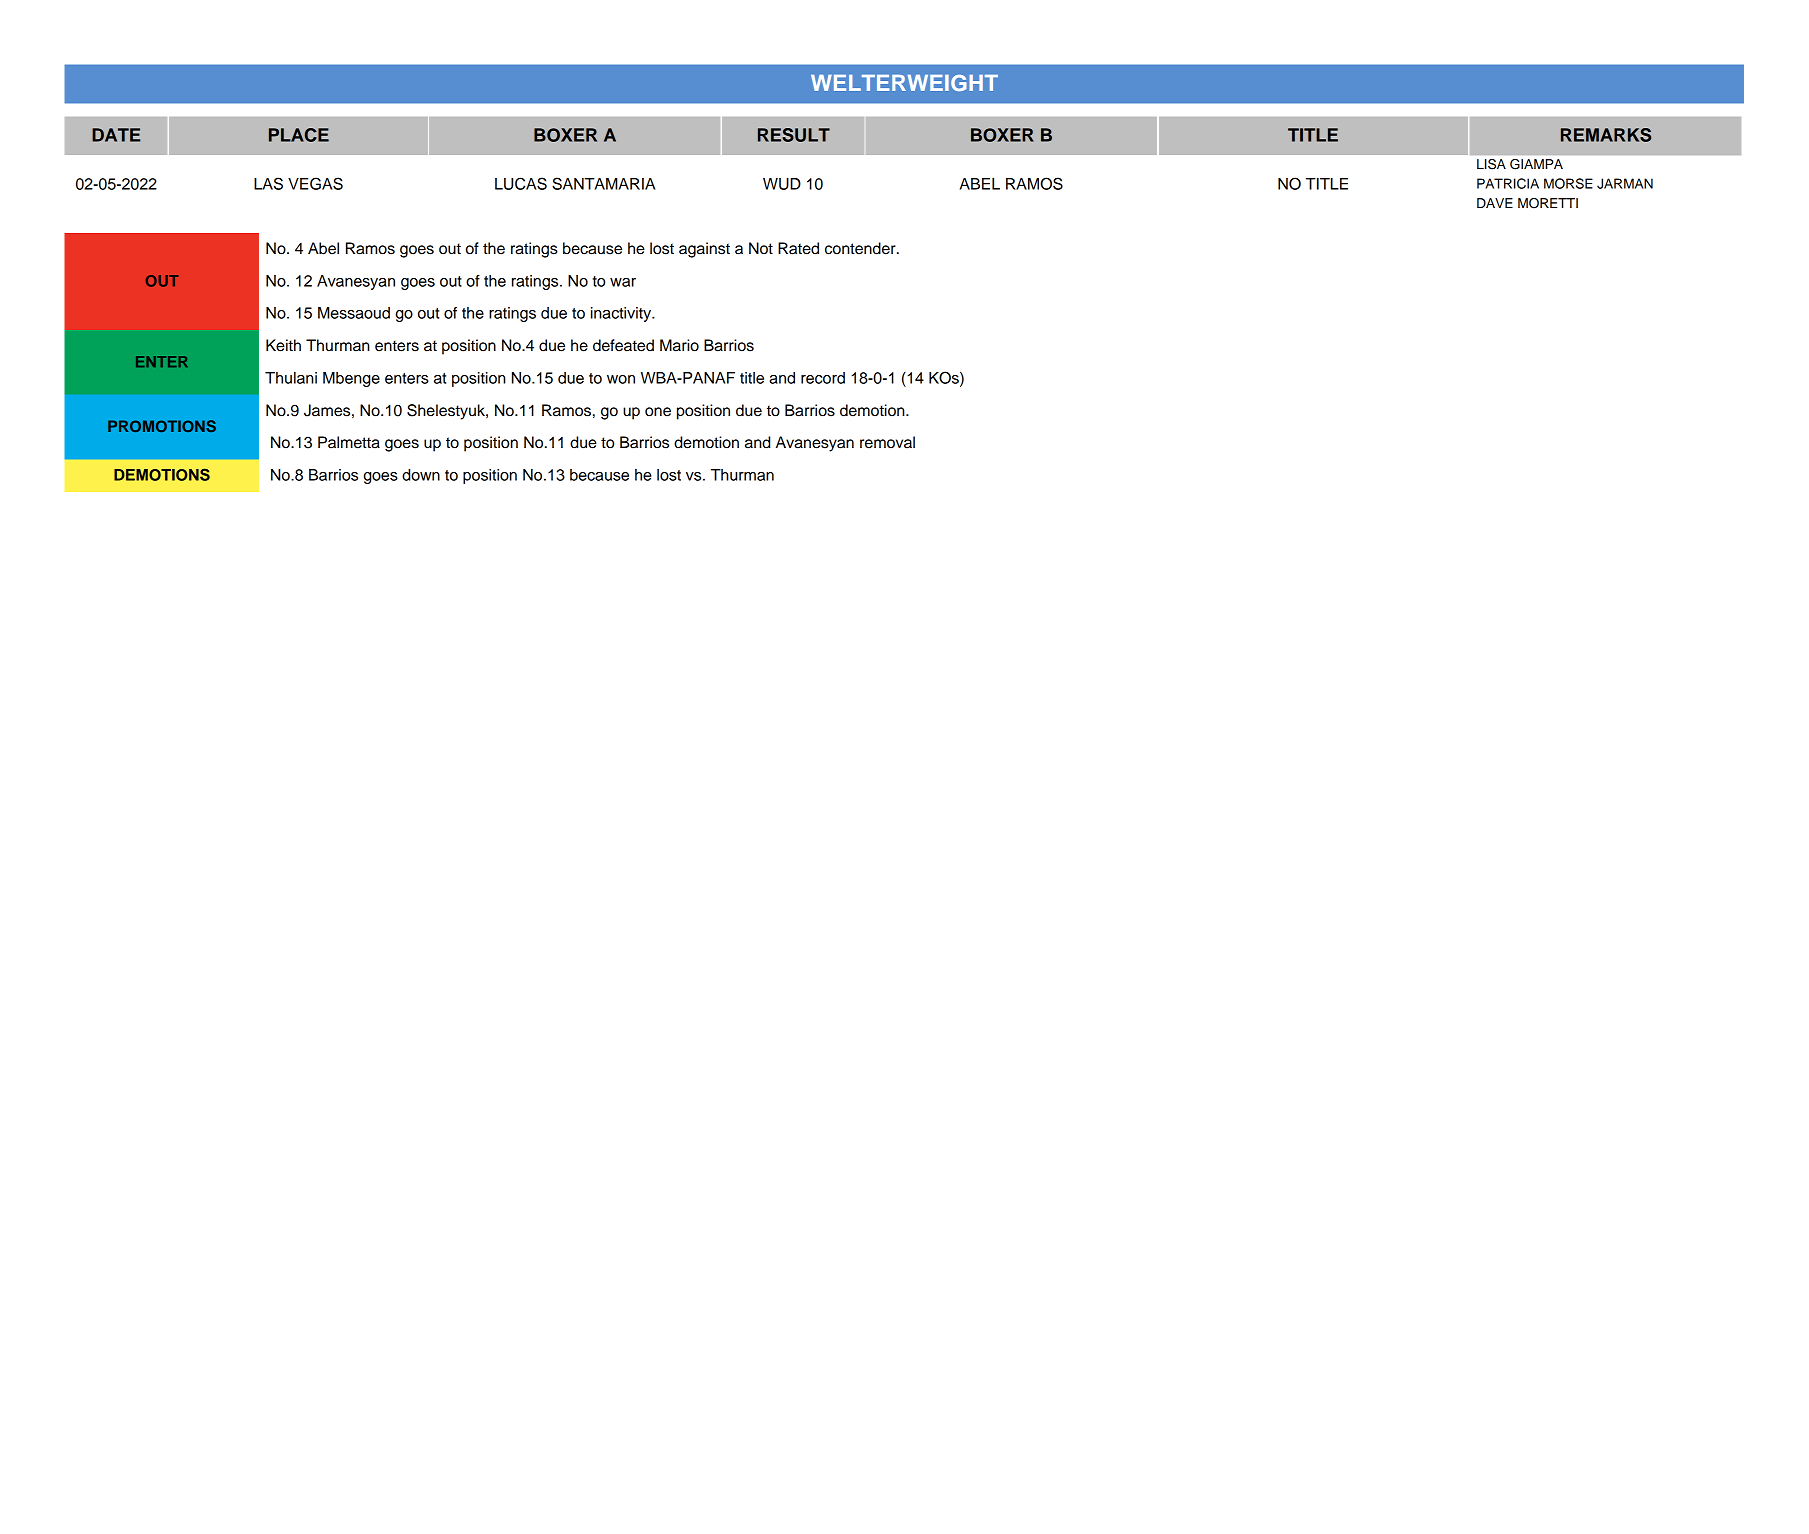 This screenshot has width=1809, height=1534. I want to click on LISA, so click(1491, 164).
